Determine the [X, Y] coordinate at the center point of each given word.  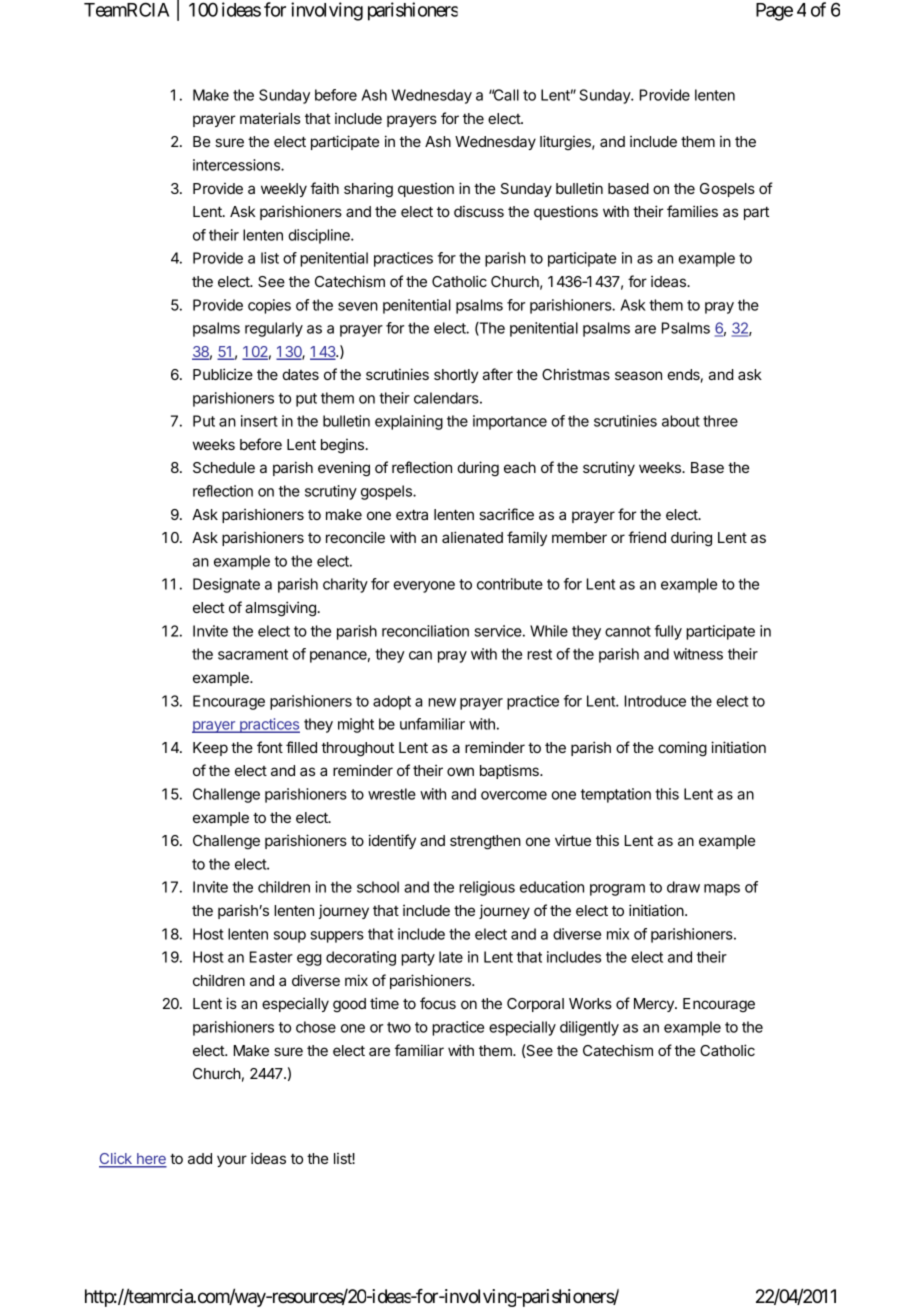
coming [682, 749]
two [399, 1027]
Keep [210, 749]
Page [774, 12]
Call [505, 95]
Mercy [655, 1005]
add [200, 1158]
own [460, 771]
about [681, 421]
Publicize [223, 374]
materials [270, 118]
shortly [456, 376]
